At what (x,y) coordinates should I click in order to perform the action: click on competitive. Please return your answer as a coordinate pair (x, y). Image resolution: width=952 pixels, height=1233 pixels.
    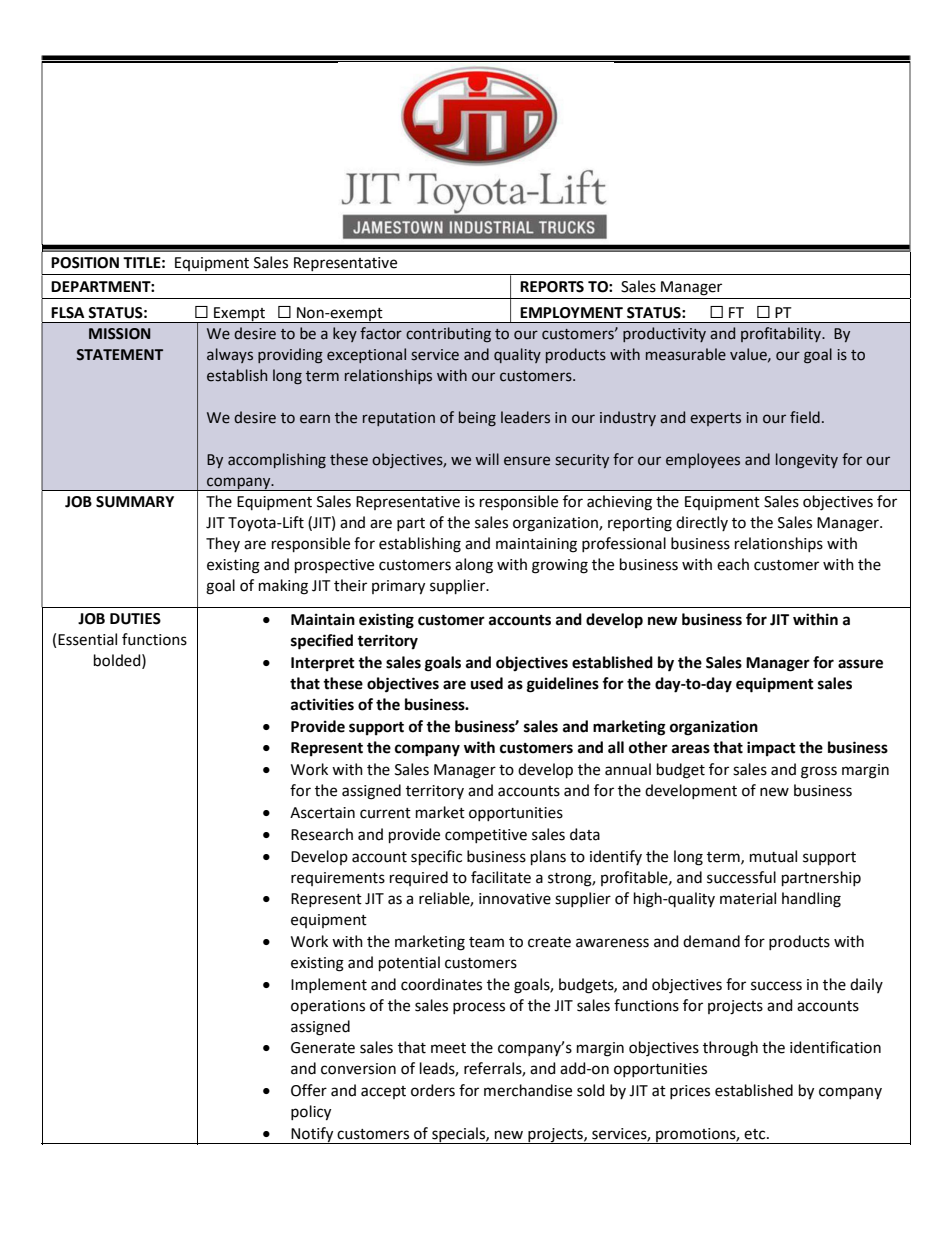
    Looking at the image, I should click on (486, 836).
